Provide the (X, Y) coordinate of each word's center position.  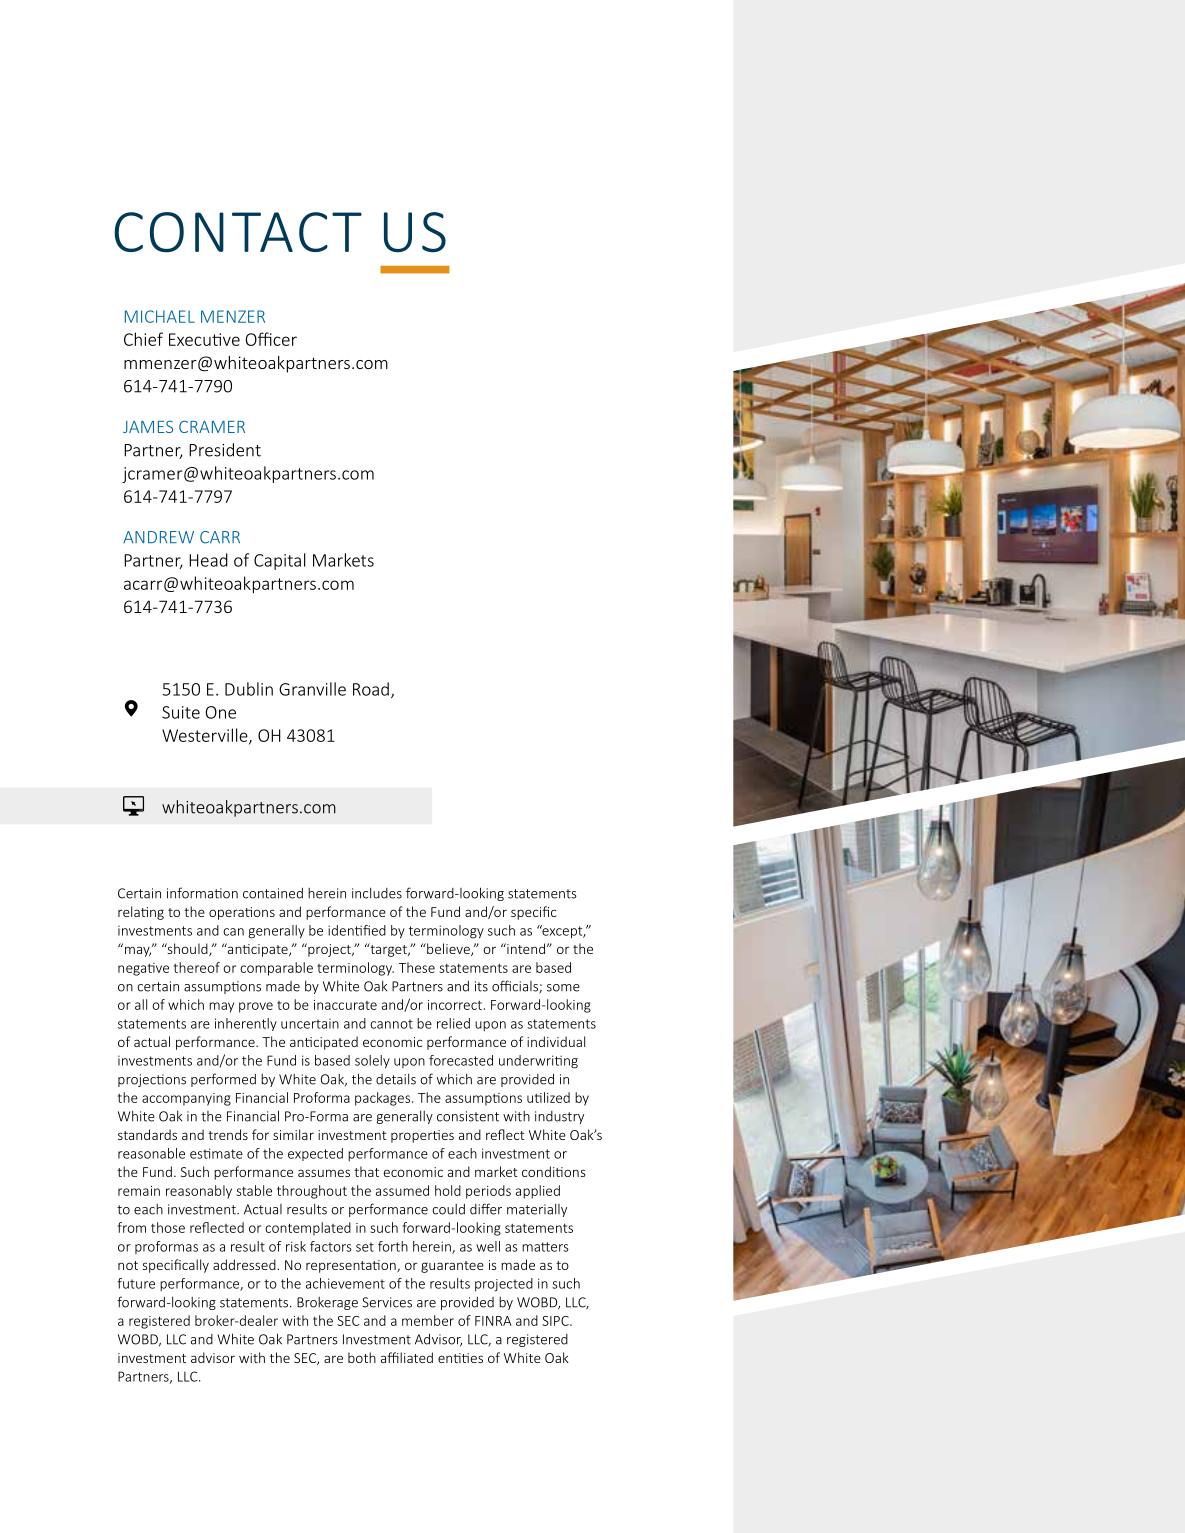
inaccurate (345, 1005)
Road (371, 689)
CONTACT (238, 232)
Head (208, 560)
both (362, 1357)
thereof (197, 967)
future (136, 1283)
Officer (271, 339)
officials (516, 987)
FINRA (493, 1321)
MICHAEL (160, 316)
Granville (312, 689)
